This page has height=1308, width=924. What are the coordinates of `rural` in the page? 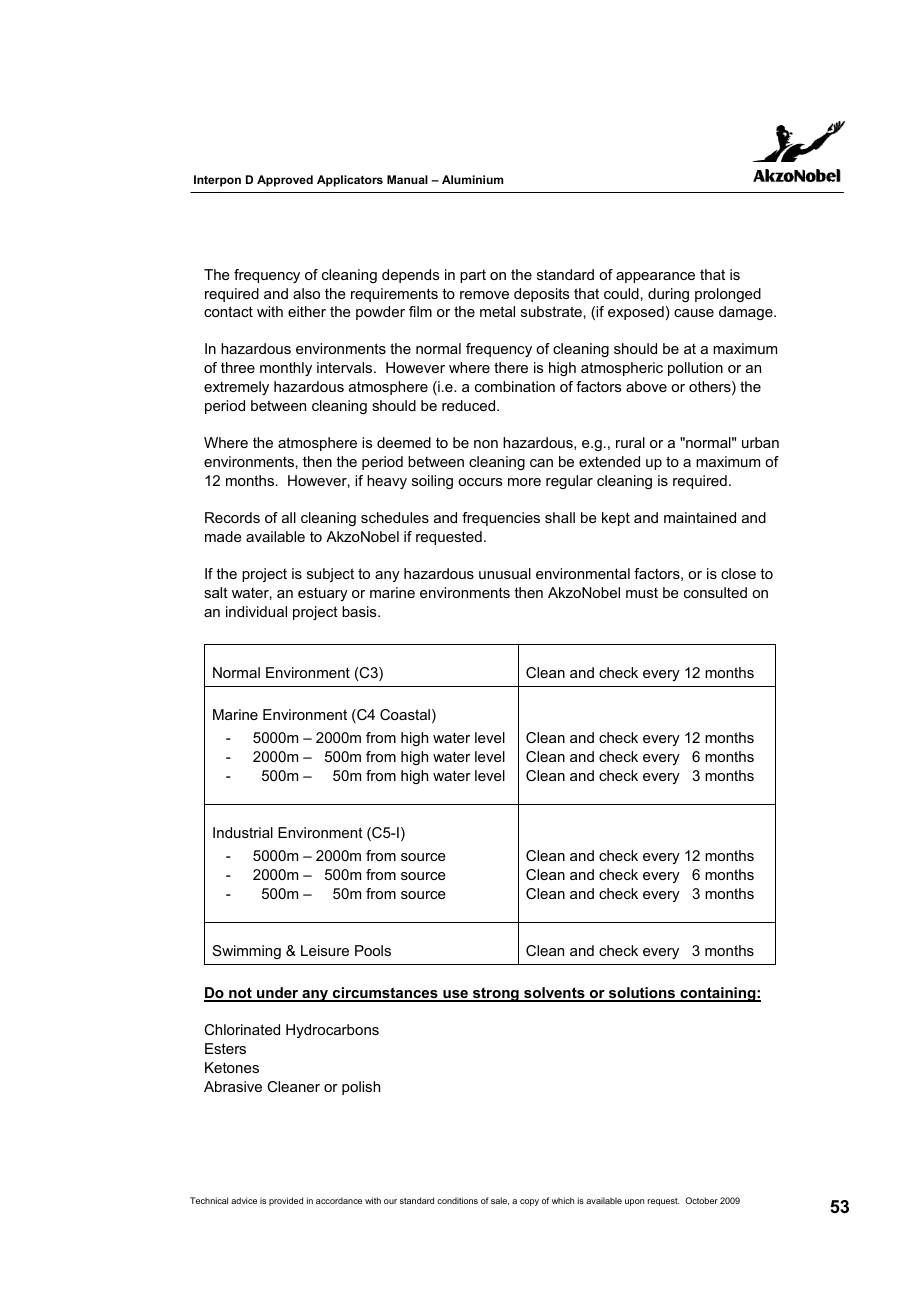 It's located at (630, 442).
